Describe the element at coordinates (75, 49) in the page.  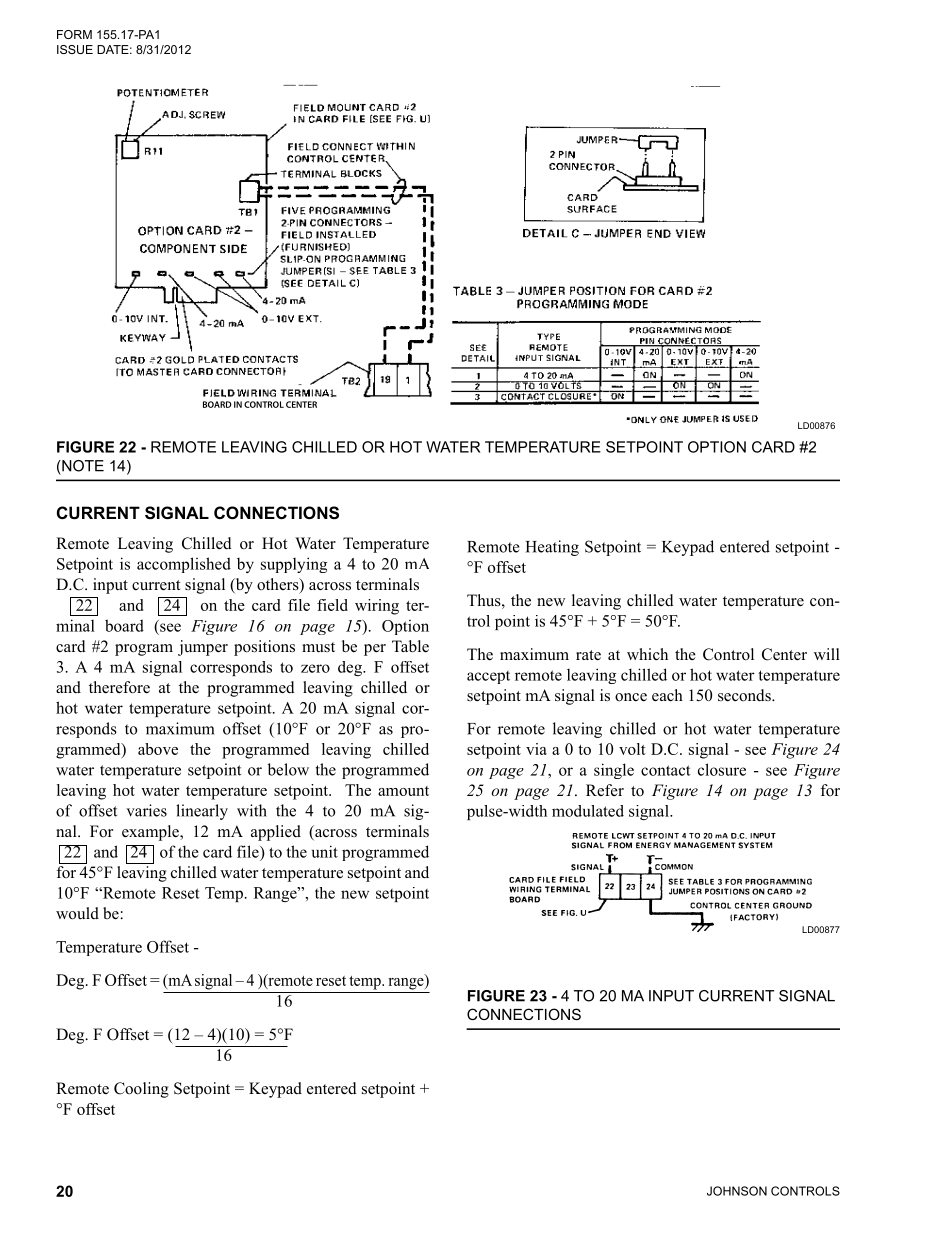
I see `ISSUE` at that location.
